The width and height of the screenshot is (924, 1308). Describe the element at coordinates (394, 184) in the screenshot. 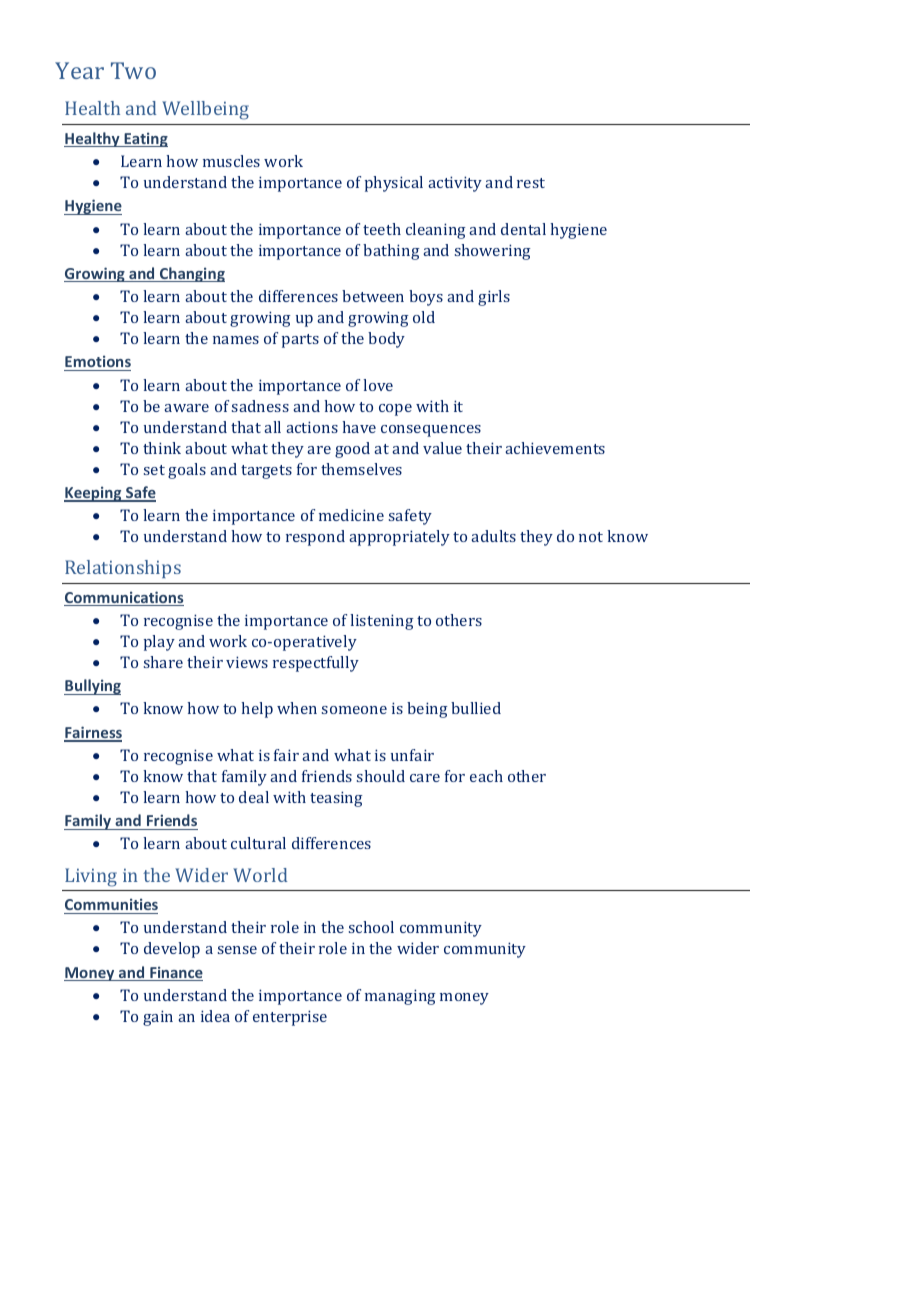

I see `physical` at that location.
